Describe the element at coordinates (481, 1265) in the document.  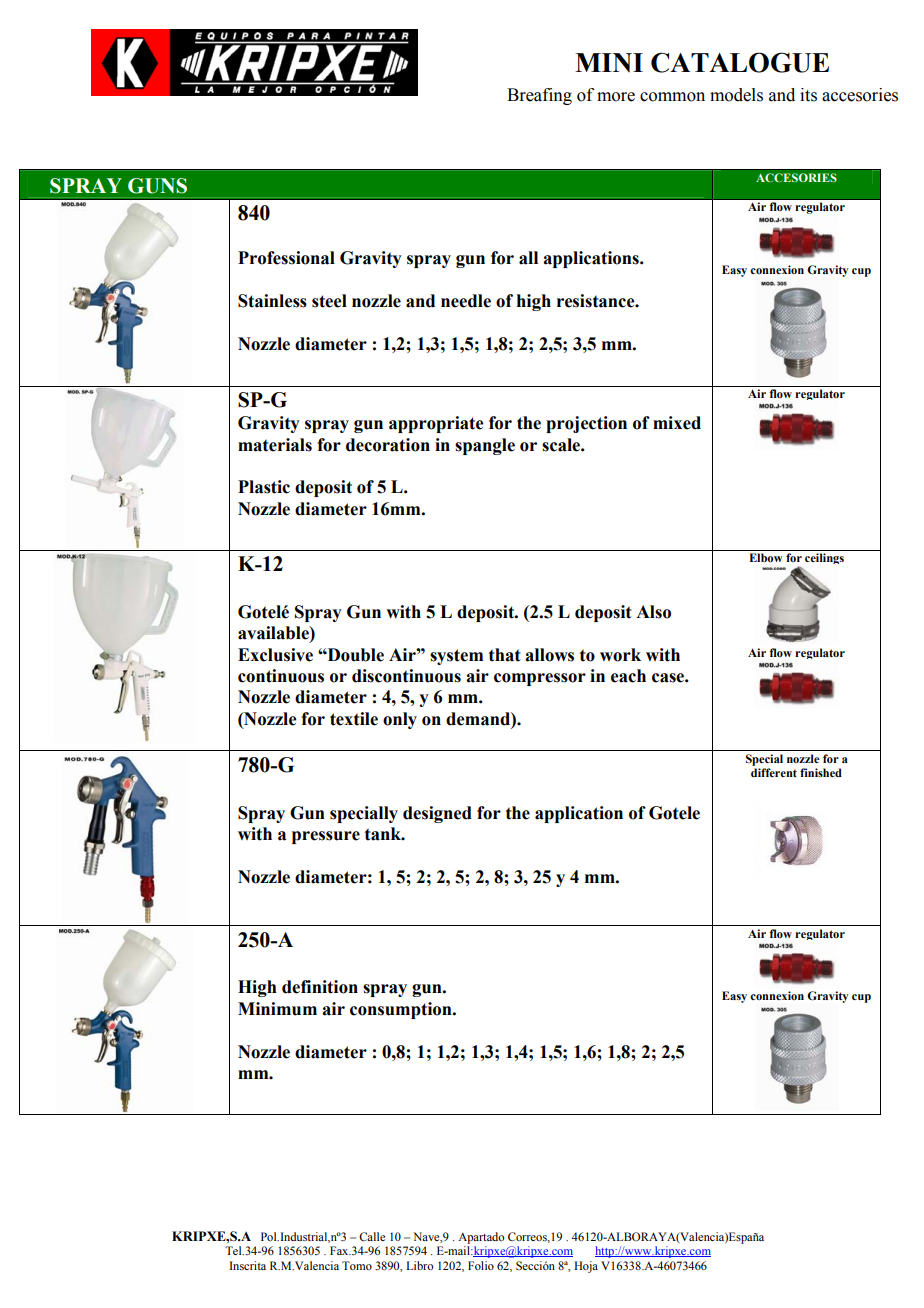
I see `Folio` at that location.
